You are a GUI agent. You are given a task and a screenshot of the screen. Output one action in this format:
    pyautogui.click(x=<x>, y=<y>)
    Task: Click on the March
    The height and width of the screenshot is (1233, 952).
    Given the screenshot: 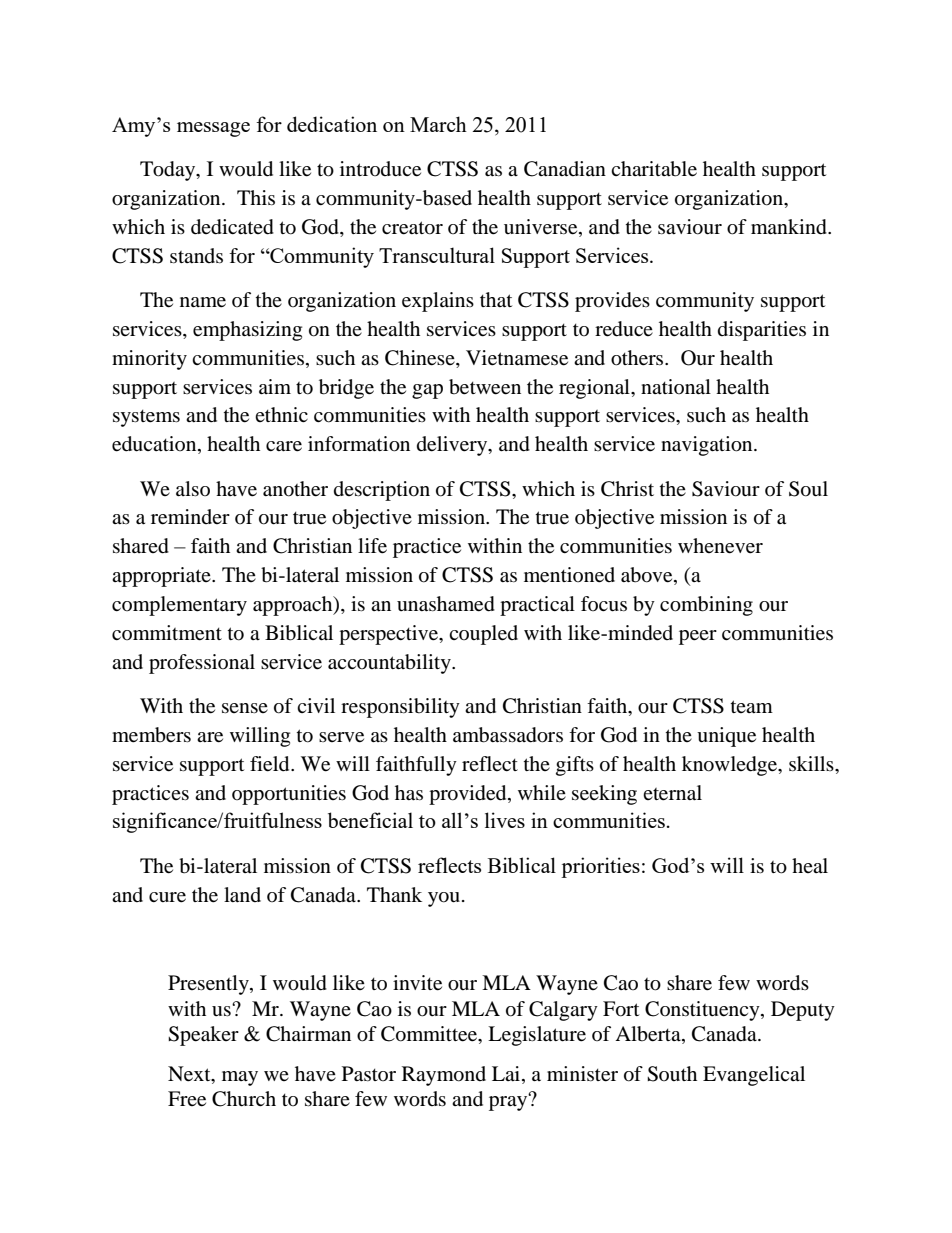 What is the action you would take?
    pyautogui.click(x=438, y=124)
